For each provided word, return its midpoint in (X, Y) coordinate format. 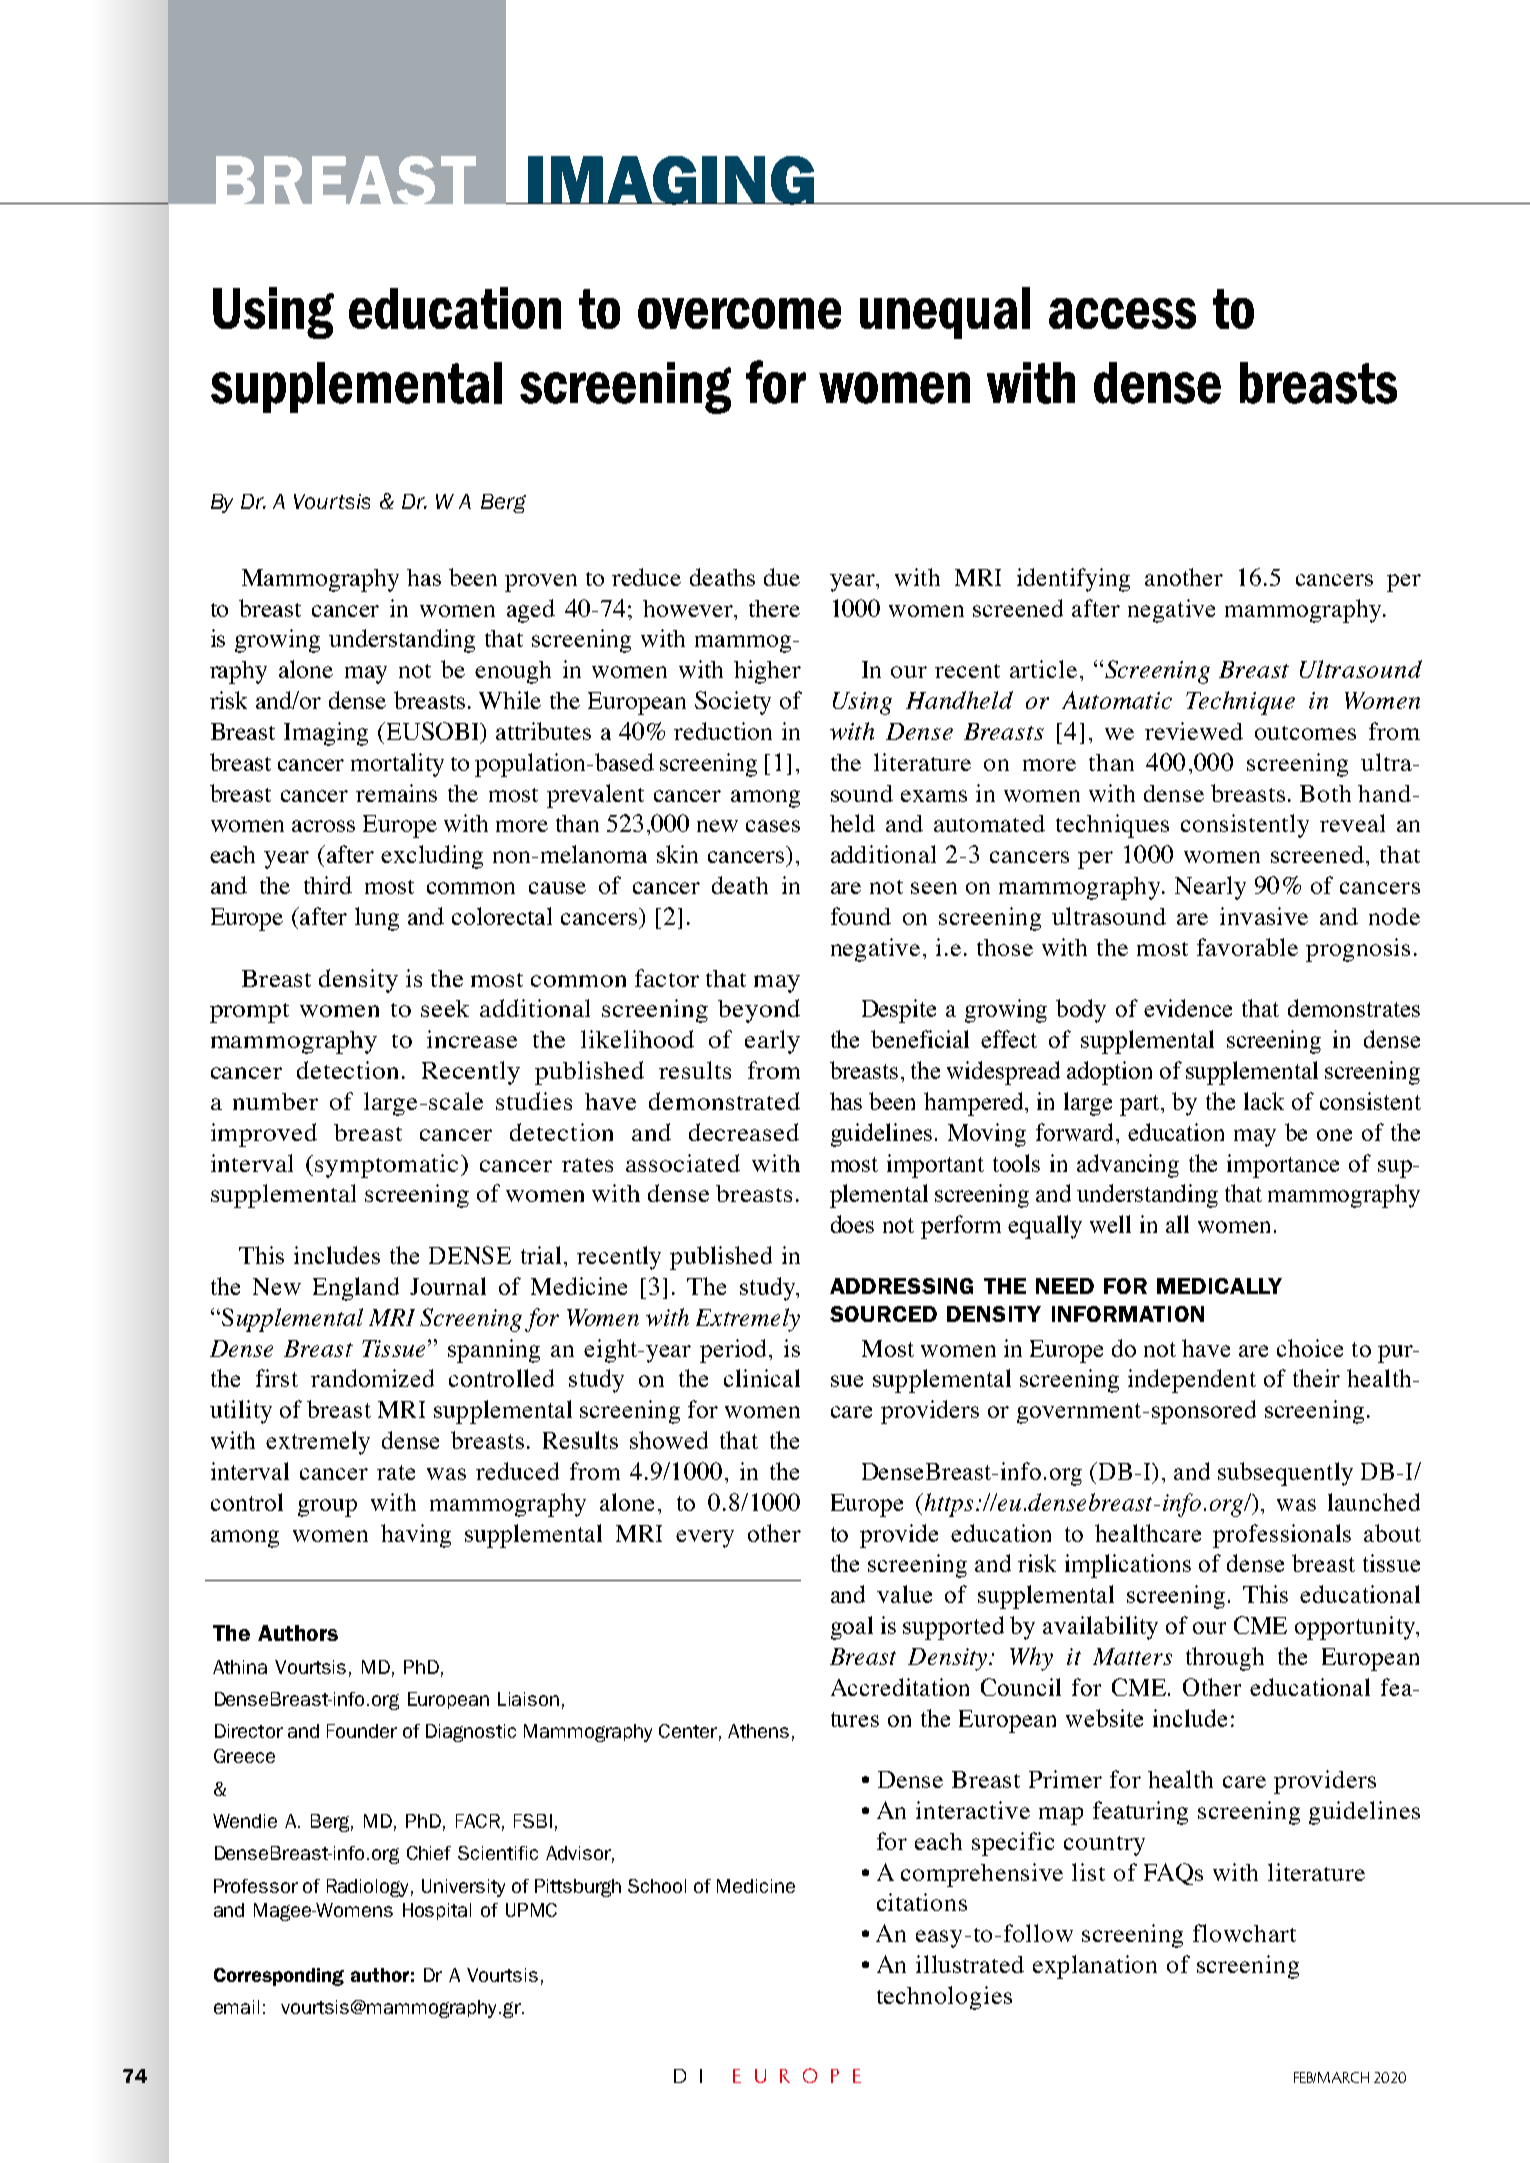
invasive (1264, 916)
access (1122, 313)
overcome (739, 313)
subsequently (1285, 1474)
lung (377, 919)
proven (541, 583)
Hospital (437, 1911)
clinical (762, 1378)
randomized (372, 1378)
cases (773, 826)
